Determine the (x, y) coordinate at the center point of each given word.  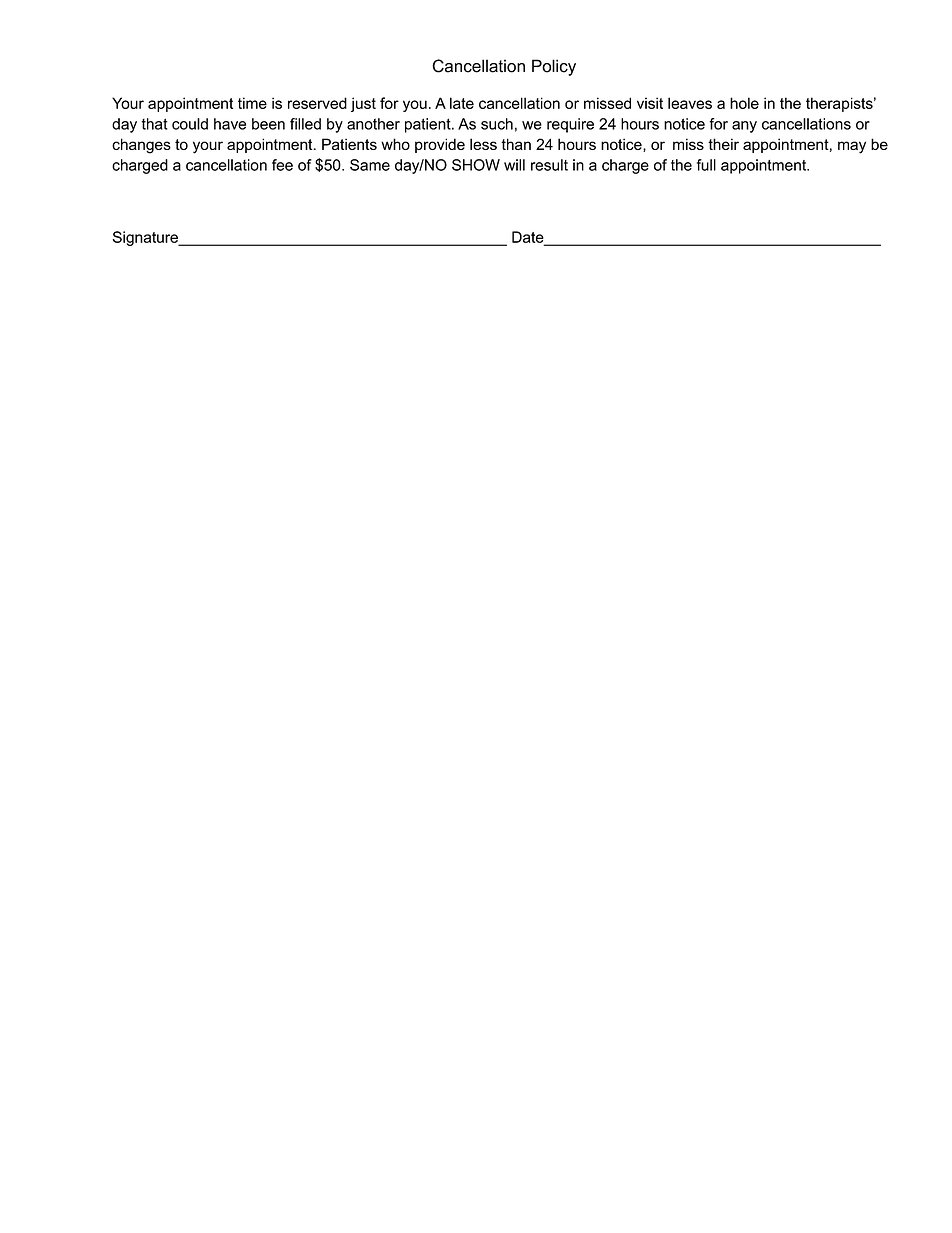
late (462, 103)
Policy (554, 67)
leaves (690, 103)
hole (744, 103)
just (363, 104)
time (252, 103)
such (497, 124)
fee (282, 165)
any (744, 127)
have (230, 124)
